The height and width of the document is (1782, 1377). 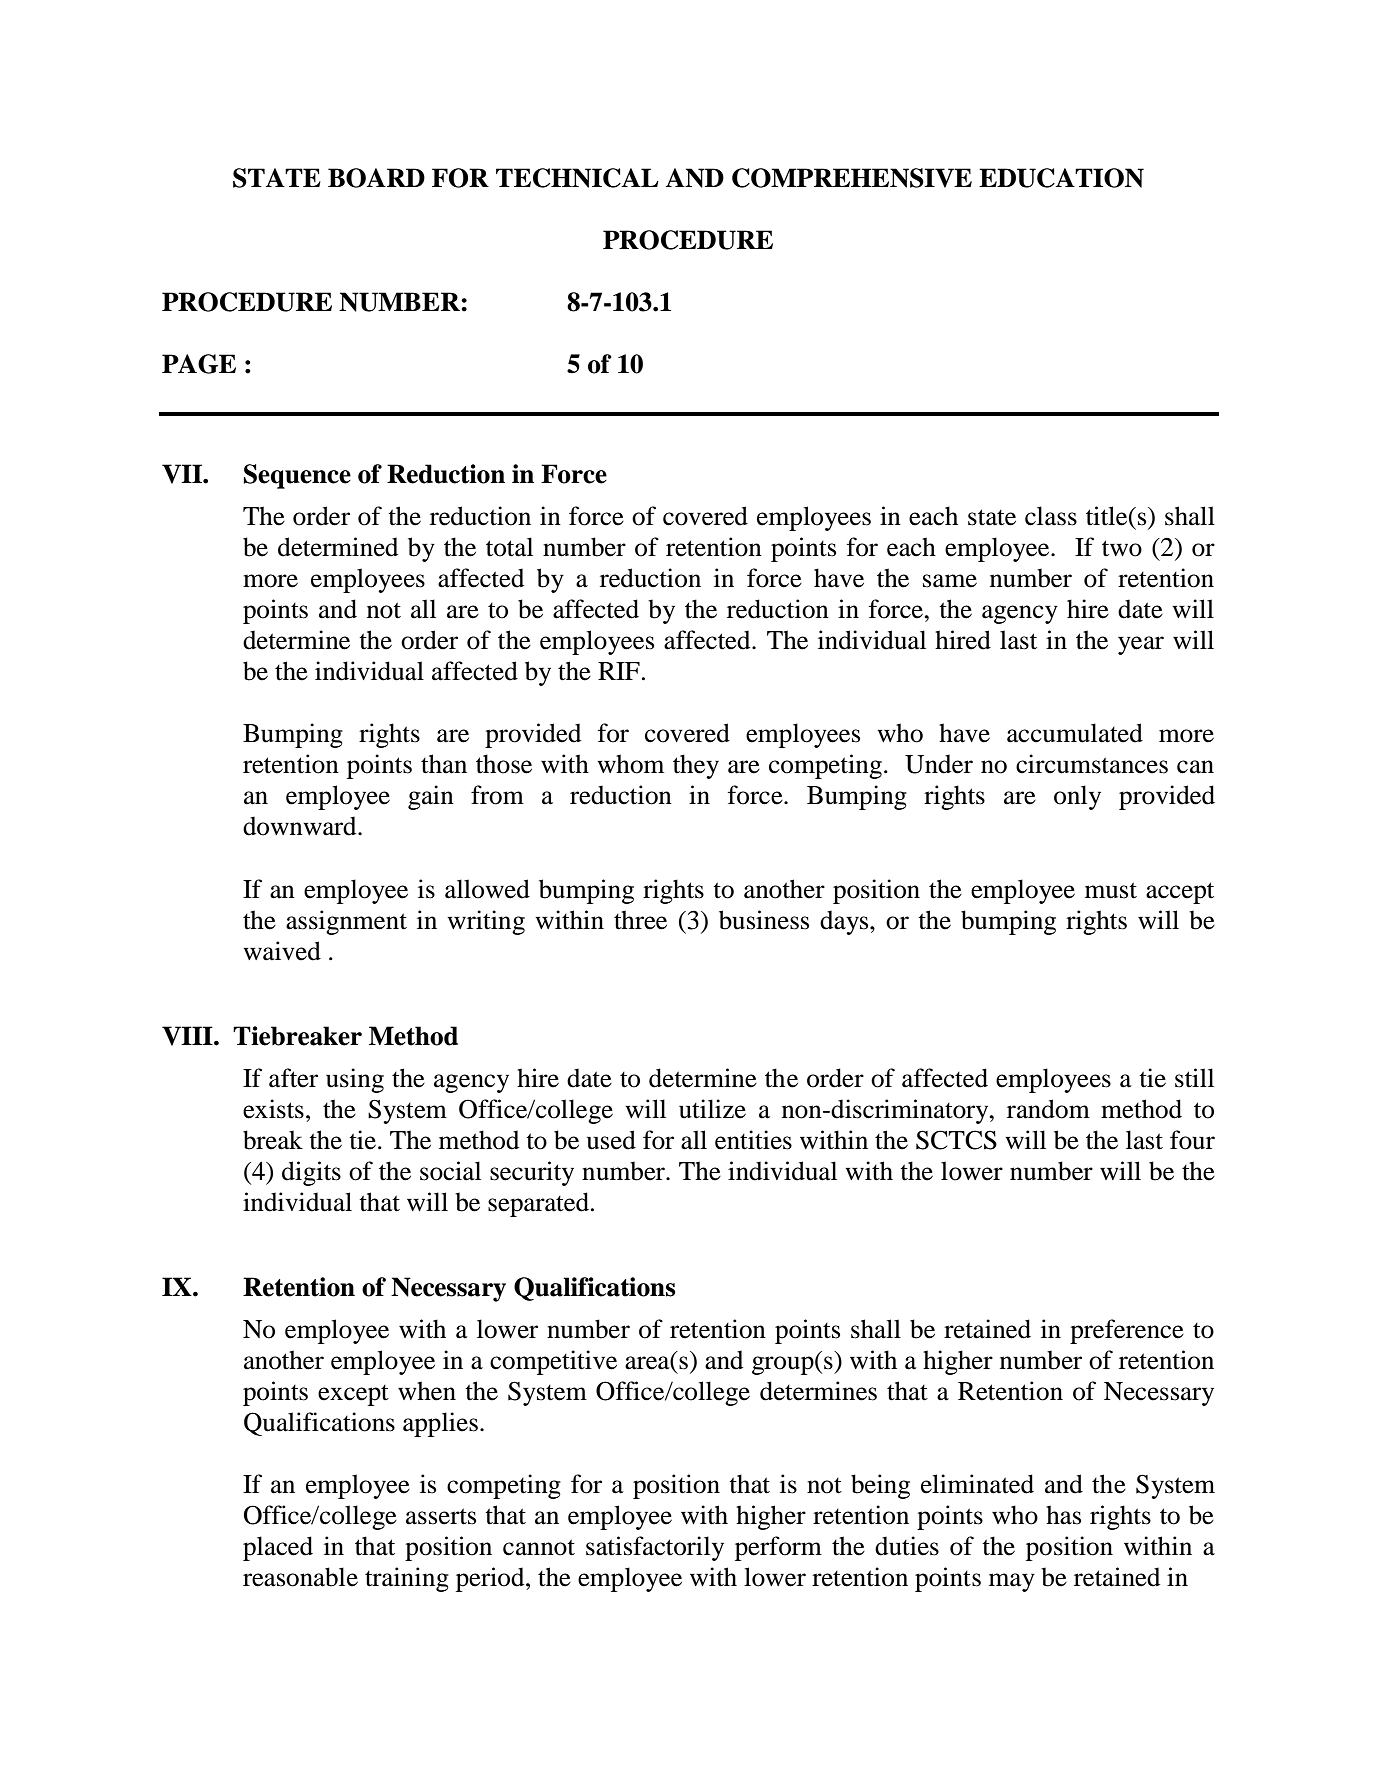 What do you see at coordinates (1051, 516) in the document?
I see `class` at bounding box center [1051, 516].
